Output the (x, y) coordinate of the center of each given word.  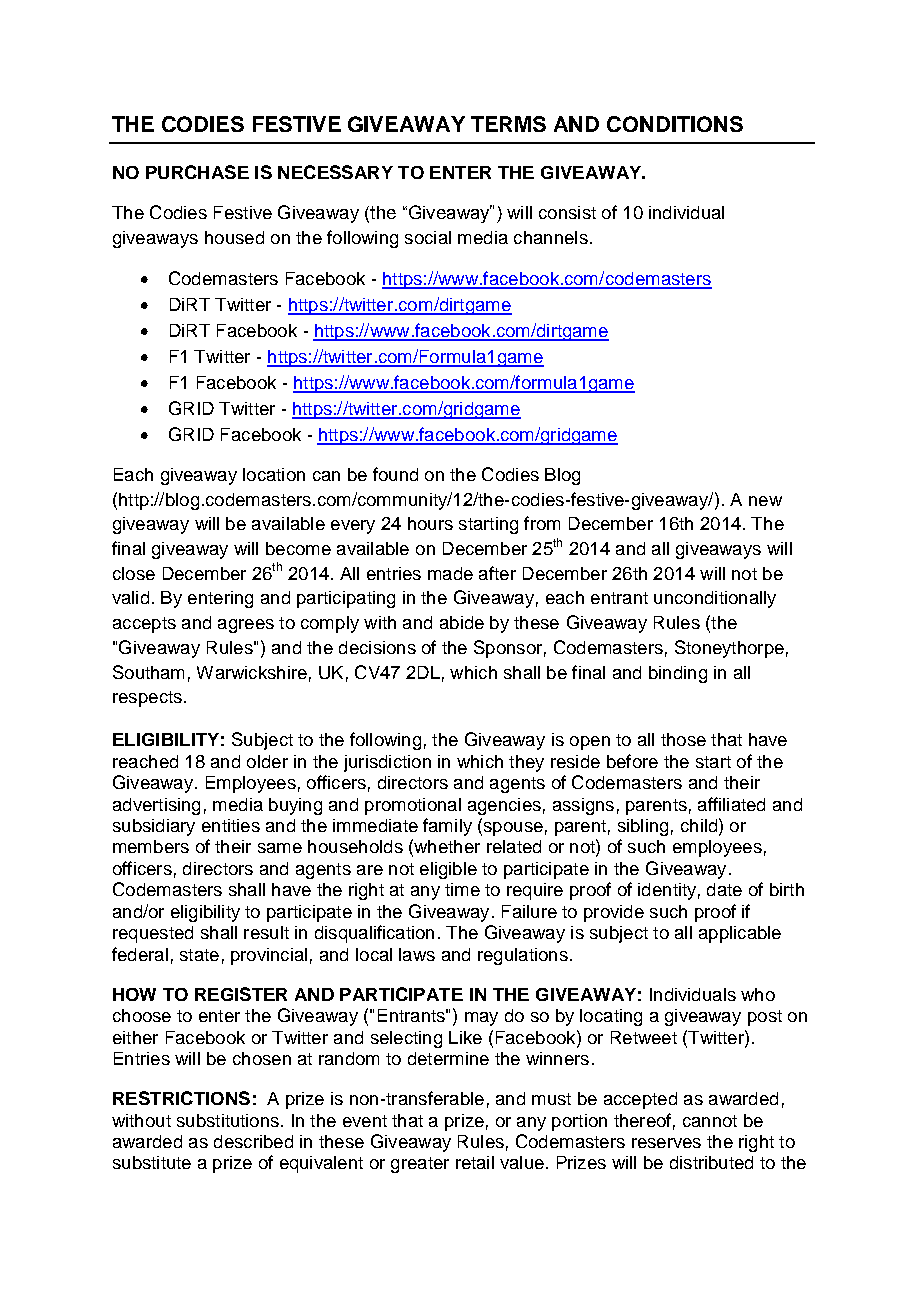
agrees (246, 626)
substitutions (228, 1120)
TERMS (508, 124)
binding (678, 674)
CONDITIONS (675, 124)
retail (475, 1162)
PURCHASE (197, 172)
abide (462, 622)
